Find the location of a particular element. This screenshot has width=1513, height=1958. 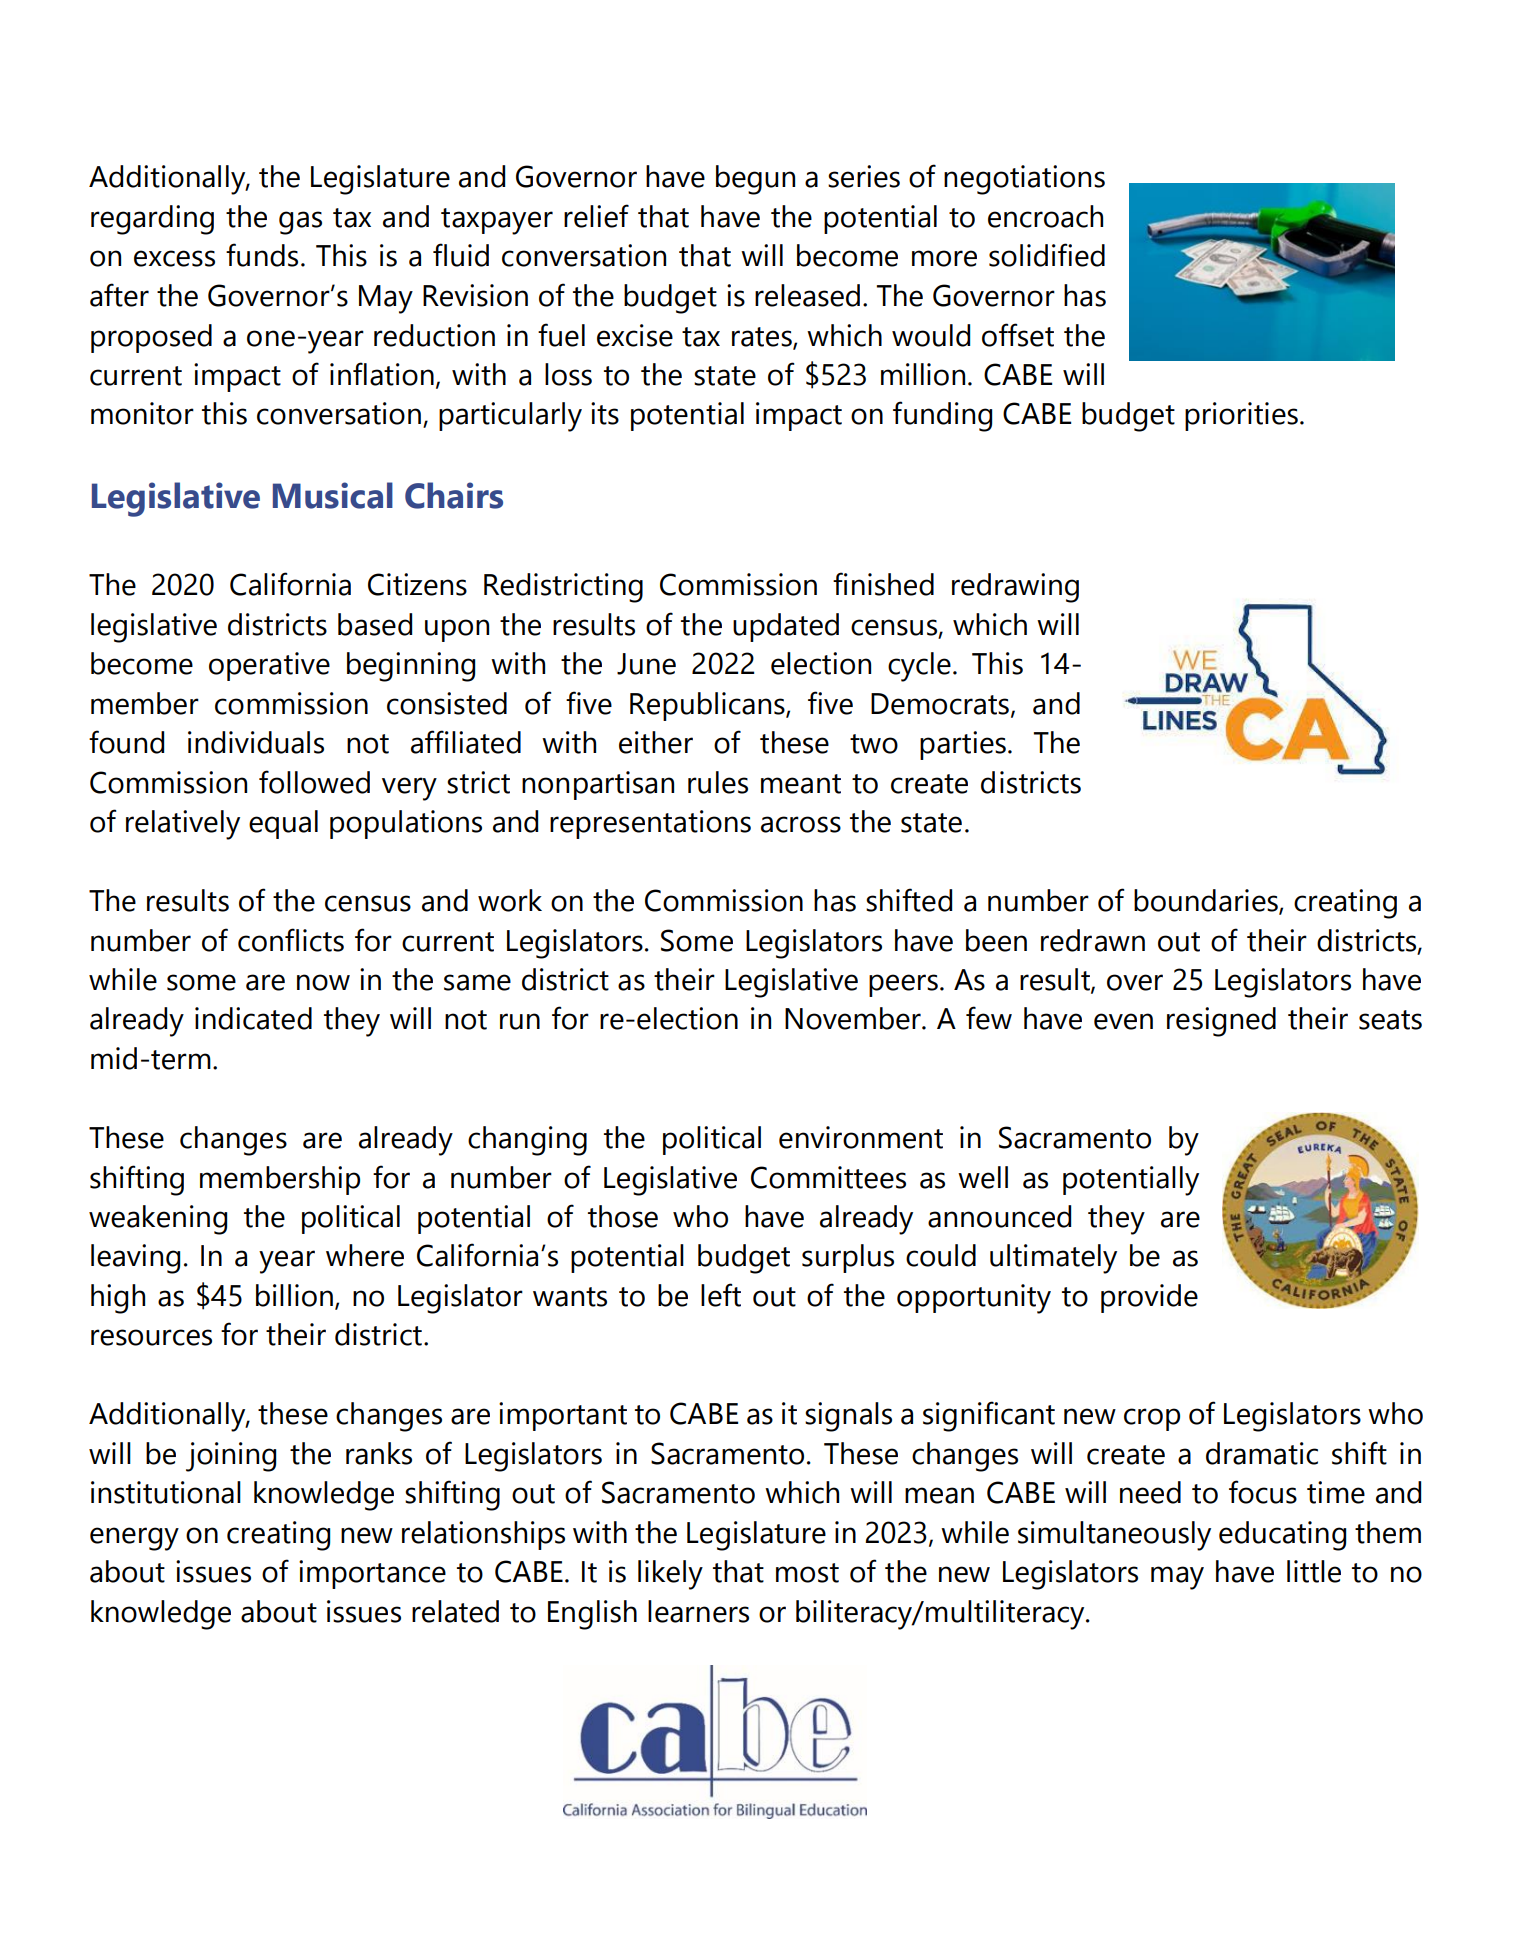

funds is located at coordinates (262, 255).
